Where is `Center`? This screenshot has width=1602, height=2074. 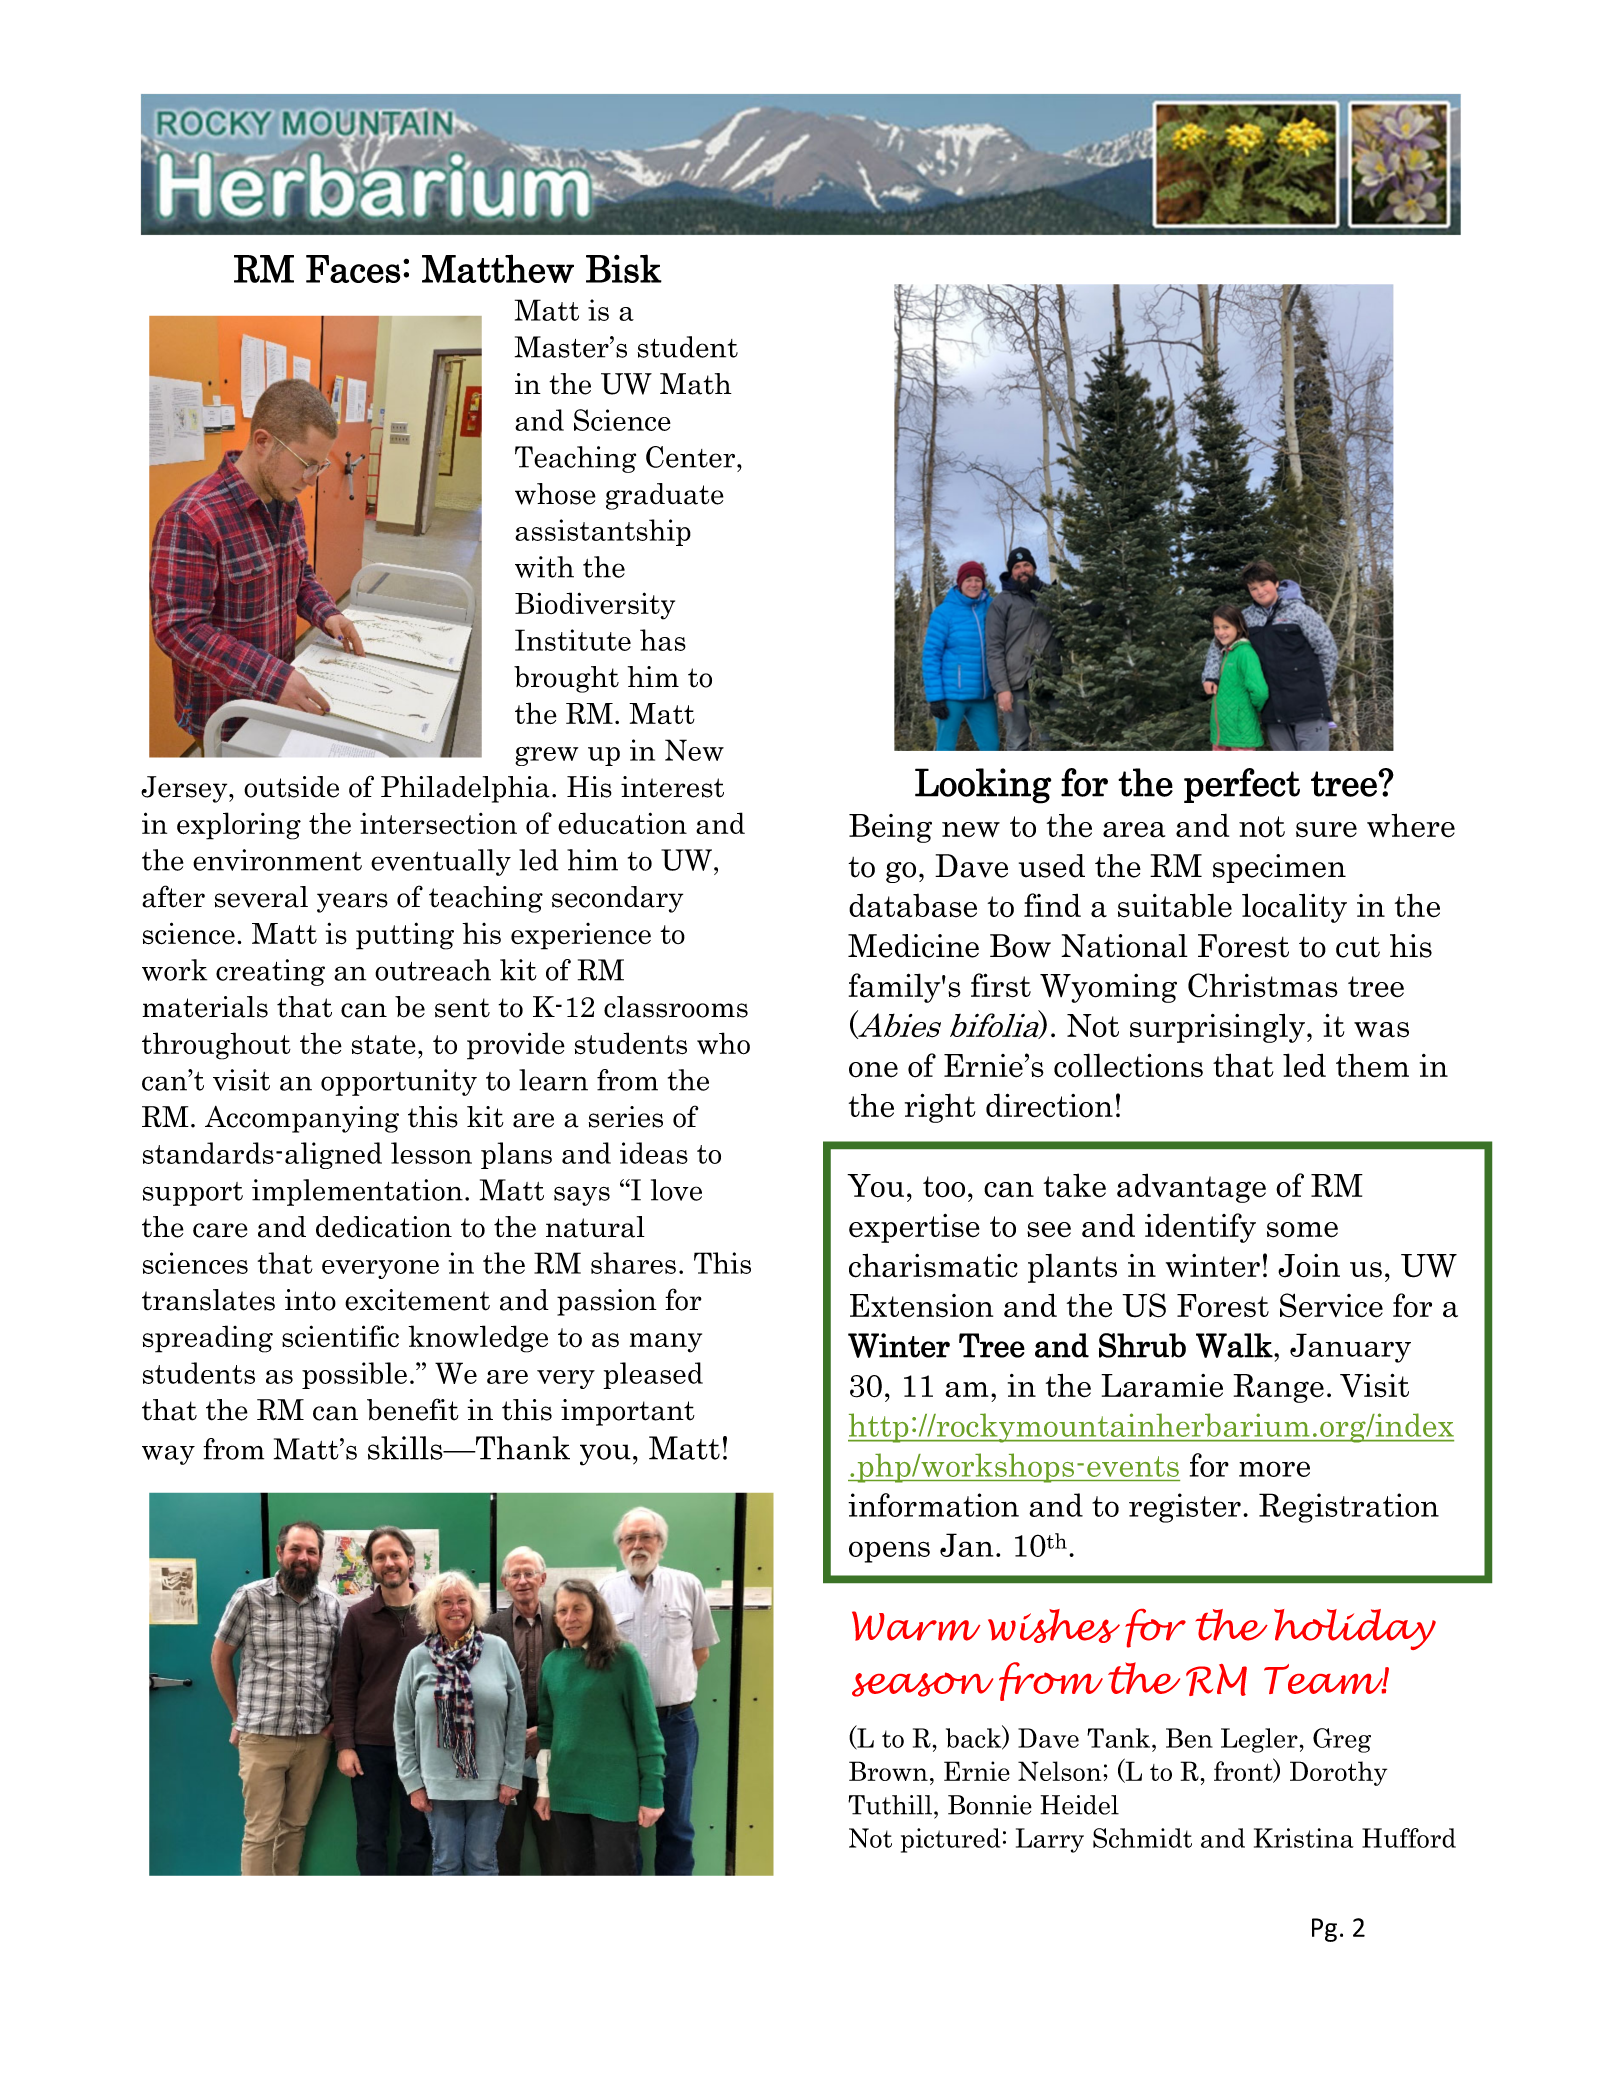 Center is located at coordinates (692, 457).
